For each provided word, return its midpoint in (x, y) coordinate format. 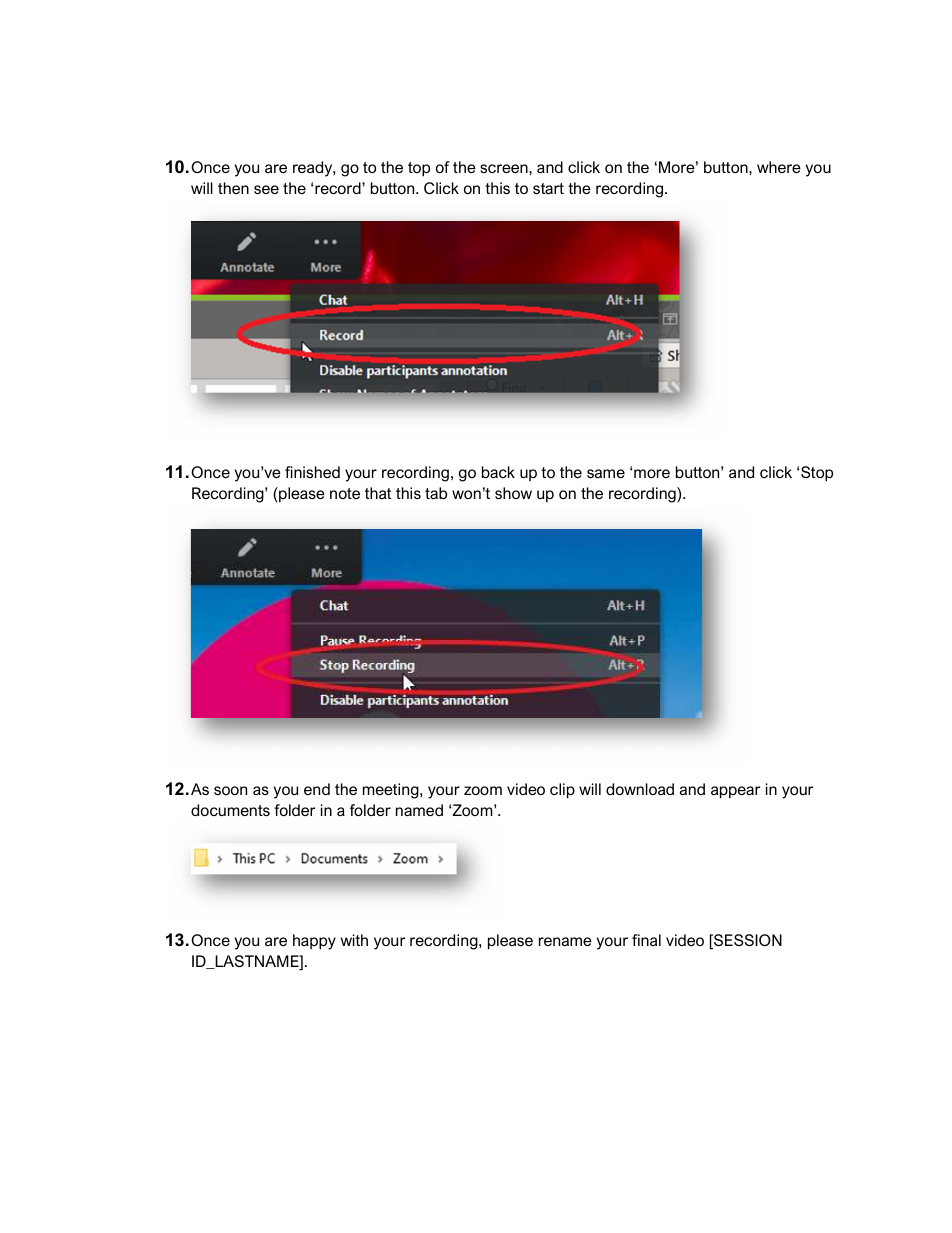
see (266, 189)
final (646, 940)
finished (312, 472)
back (498, 472)
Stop (817, 474)
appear (735, 792)
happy (314, 942)
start (548, 188)
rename (565, 941)
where (779, 167)
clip (562, 791)
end (317, 789)
